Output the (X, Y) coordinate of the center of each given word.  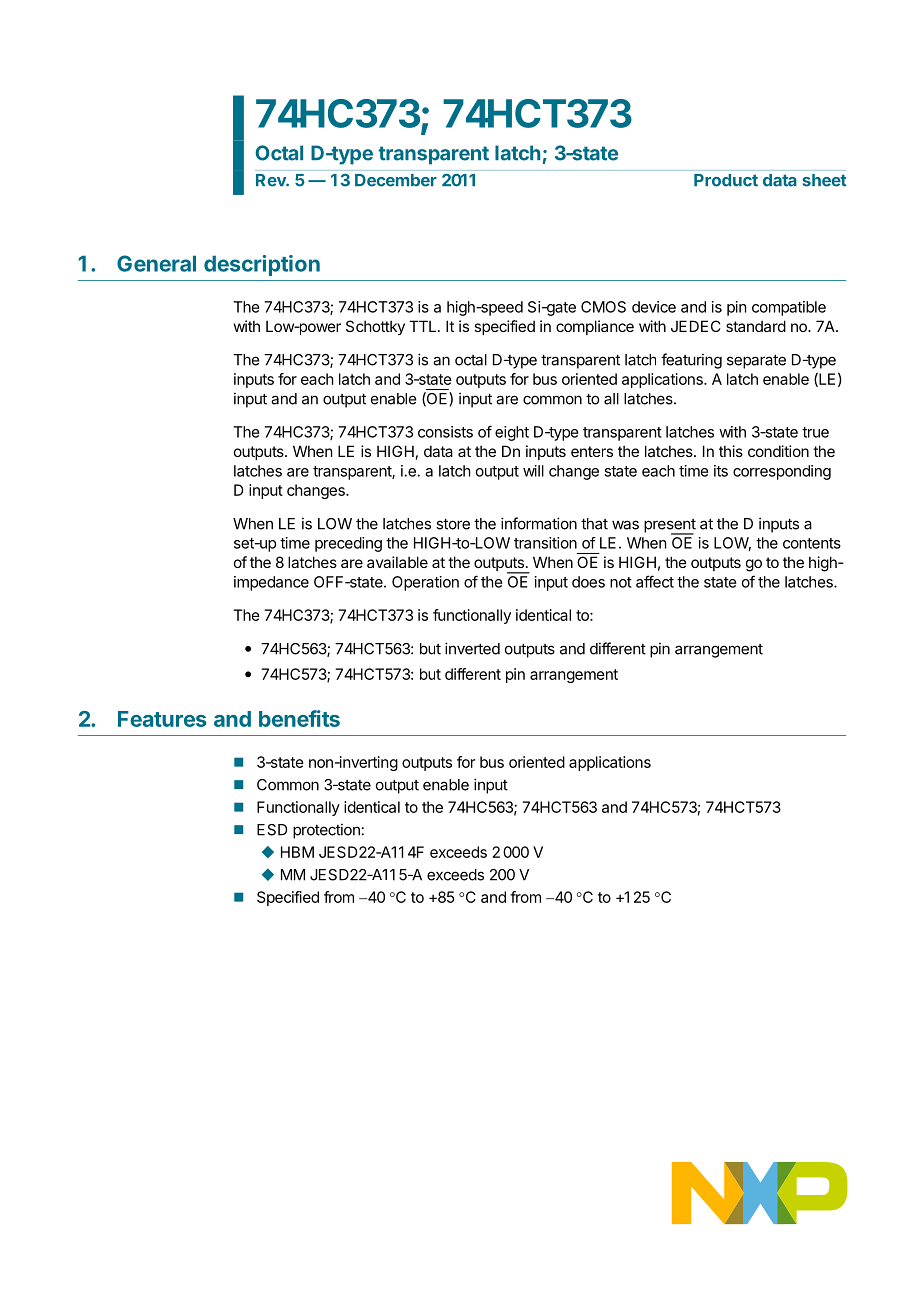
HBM (297, 852)
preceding (348, 544)
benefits (299, 718)
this (731, 451)
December (396, 180)
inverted (472, 648)
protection (326, 831)
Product (726, 180)
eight (512, 433)
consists (445, 432)
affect (655, 581)
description (262, 265)
